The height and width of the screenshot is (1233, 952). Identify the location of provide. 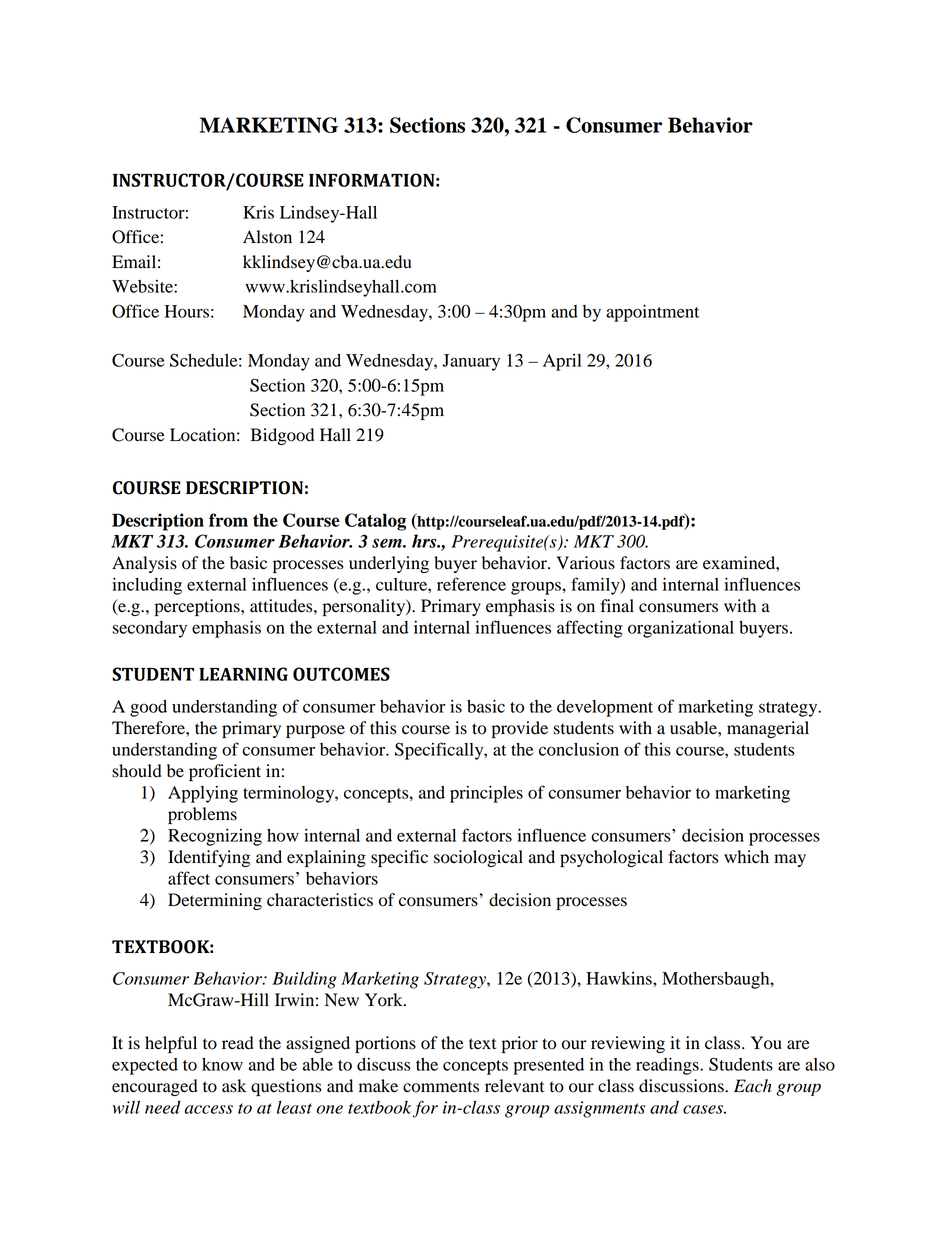
(520, 729).
